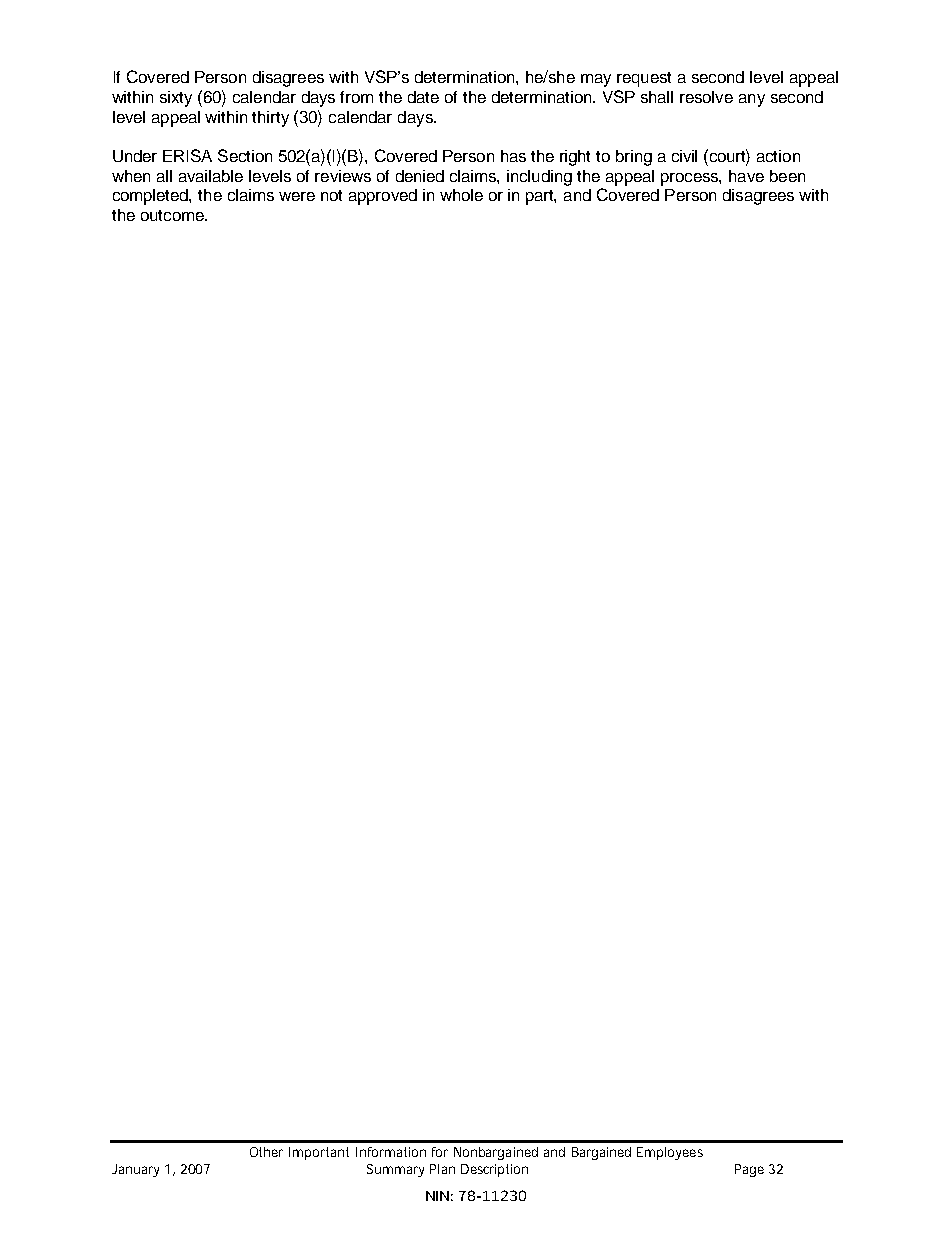  What do you see at coordinates (173, 215) in the page?
I see `outcome` at bounding box center [173, 215].
